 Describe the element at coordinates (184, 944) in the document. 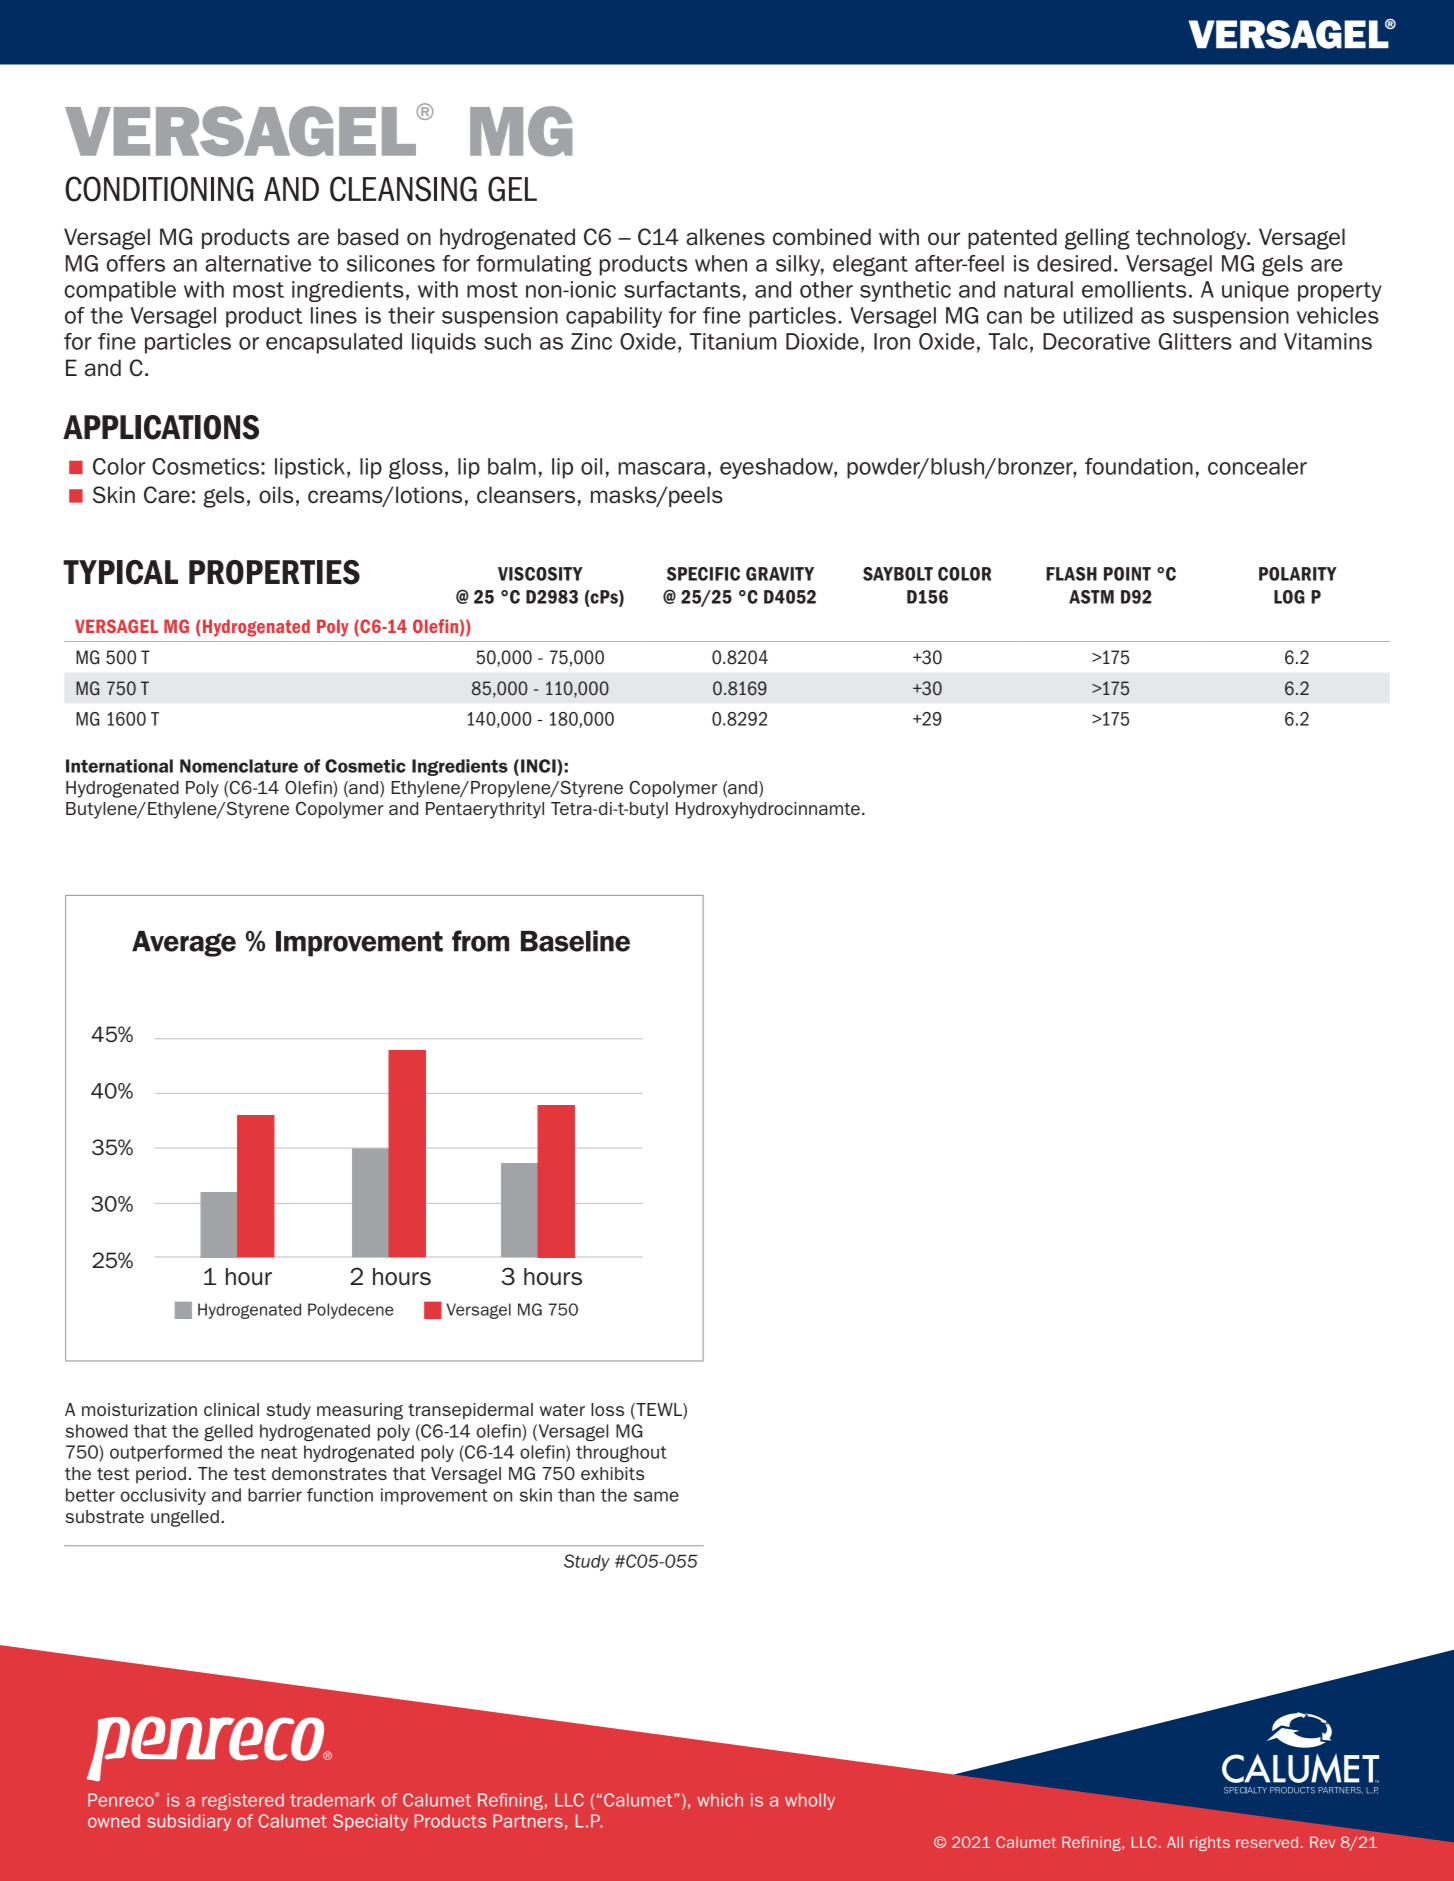

I see `Average` at that location.
